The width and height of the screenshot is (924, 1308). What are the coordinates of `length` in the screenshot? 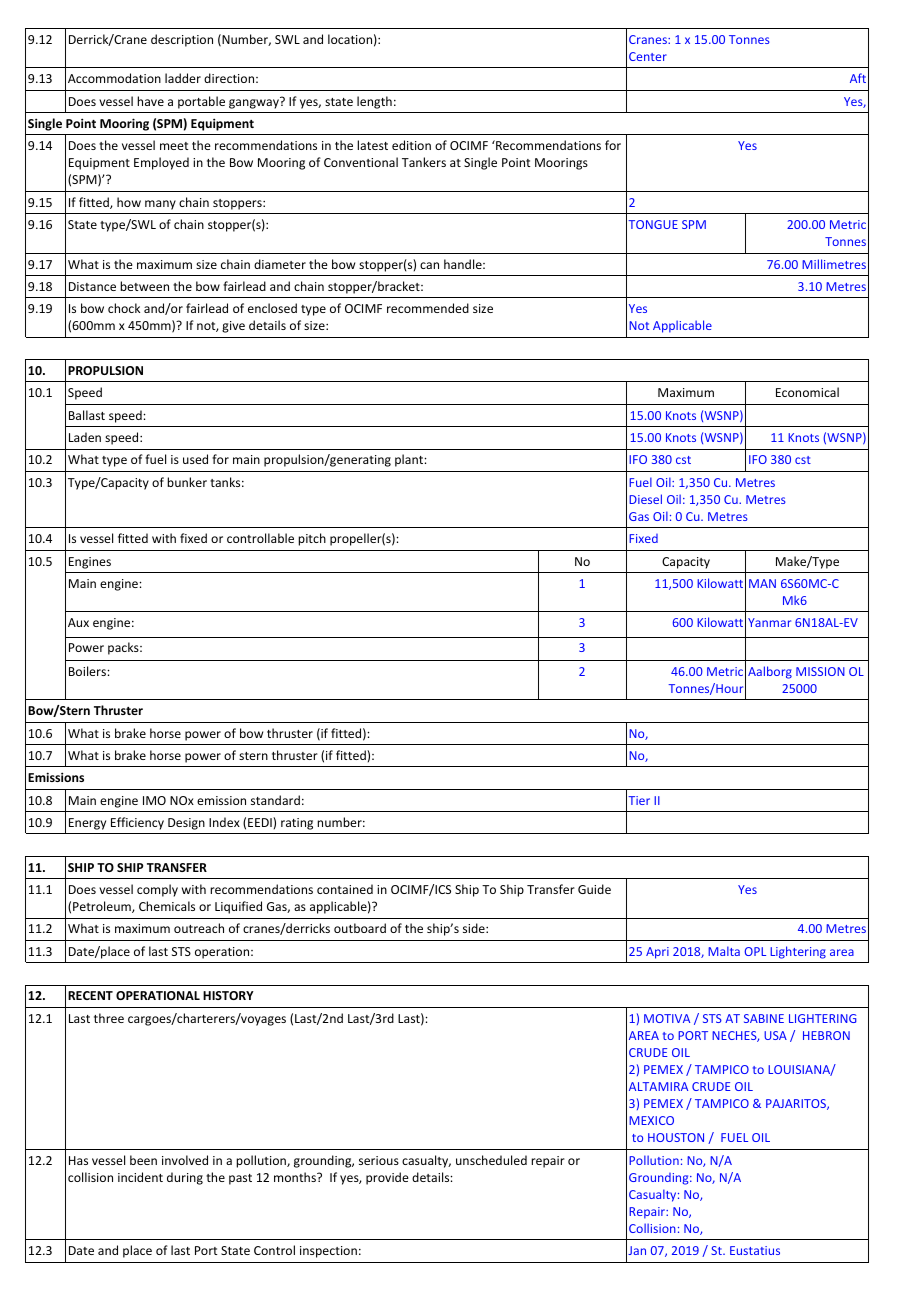 It's located at (374, 102).
